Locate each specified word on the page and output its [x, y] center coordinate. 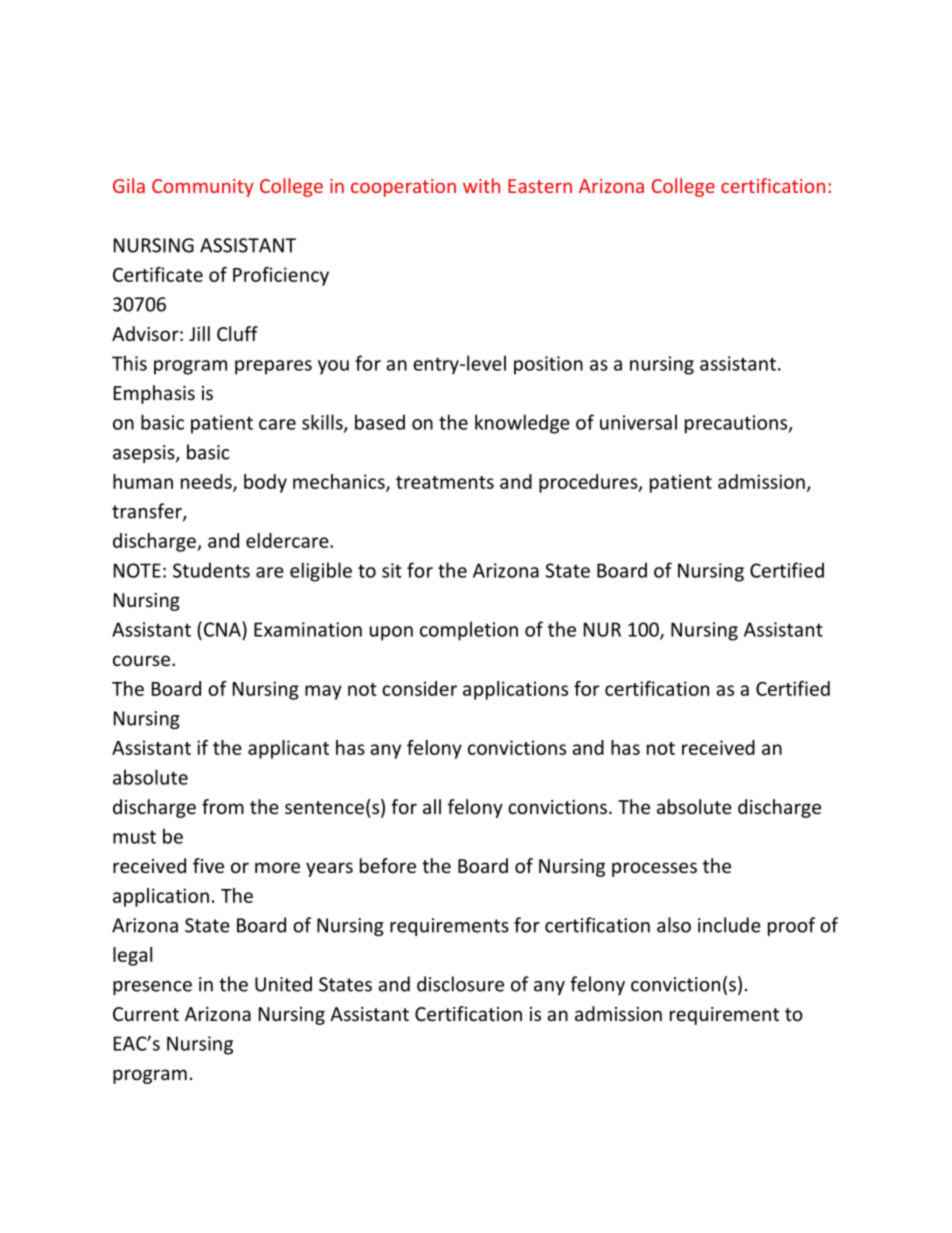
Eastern [540, 186]
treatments [445, 482]
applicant [288, 749]
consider [419, 688]
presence [152, 988]
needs [207, 482]
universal [638, 422]
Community [203, 188]
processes [654, 869]
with [481, 185]
